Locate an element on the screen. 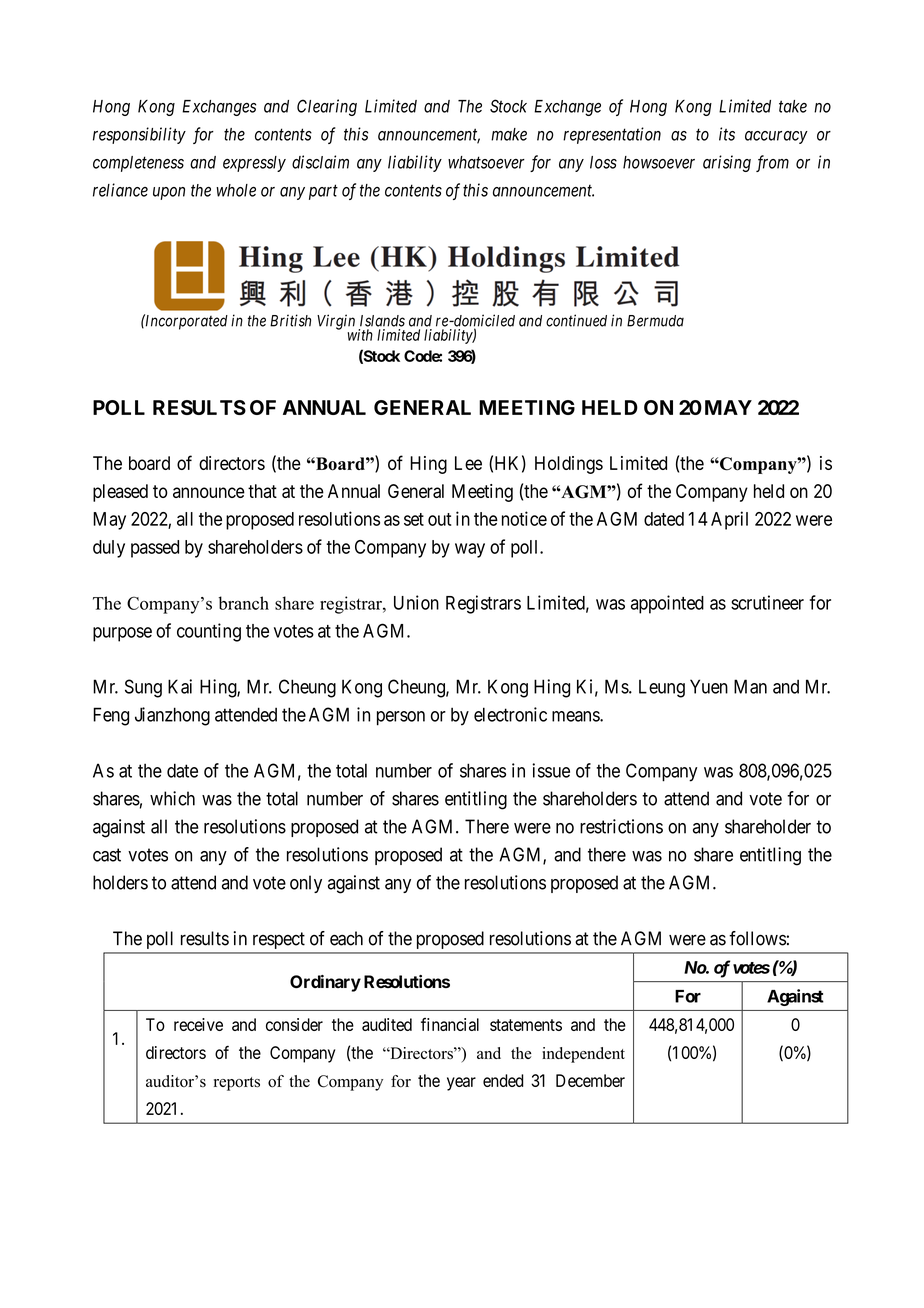 Image resolution: width=924 pixels, height=1308 pixels. branch is located at coordinates (243, 603).
